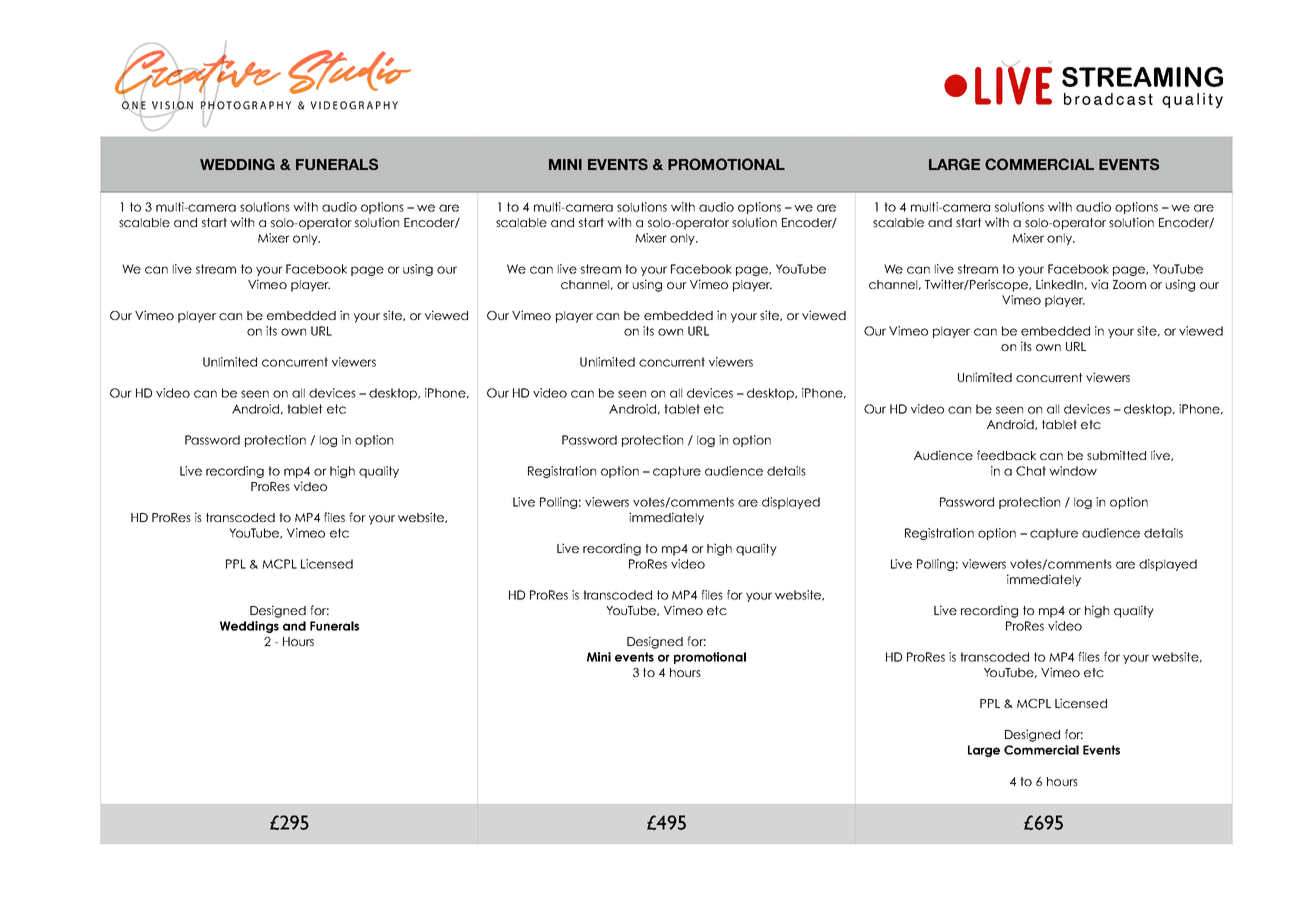 The height and width of the screenshot is (924, 1308). What do you see at coordinates (1073, 471) in the screenshot?
I see `window` at bounding box center [1073, 471].
